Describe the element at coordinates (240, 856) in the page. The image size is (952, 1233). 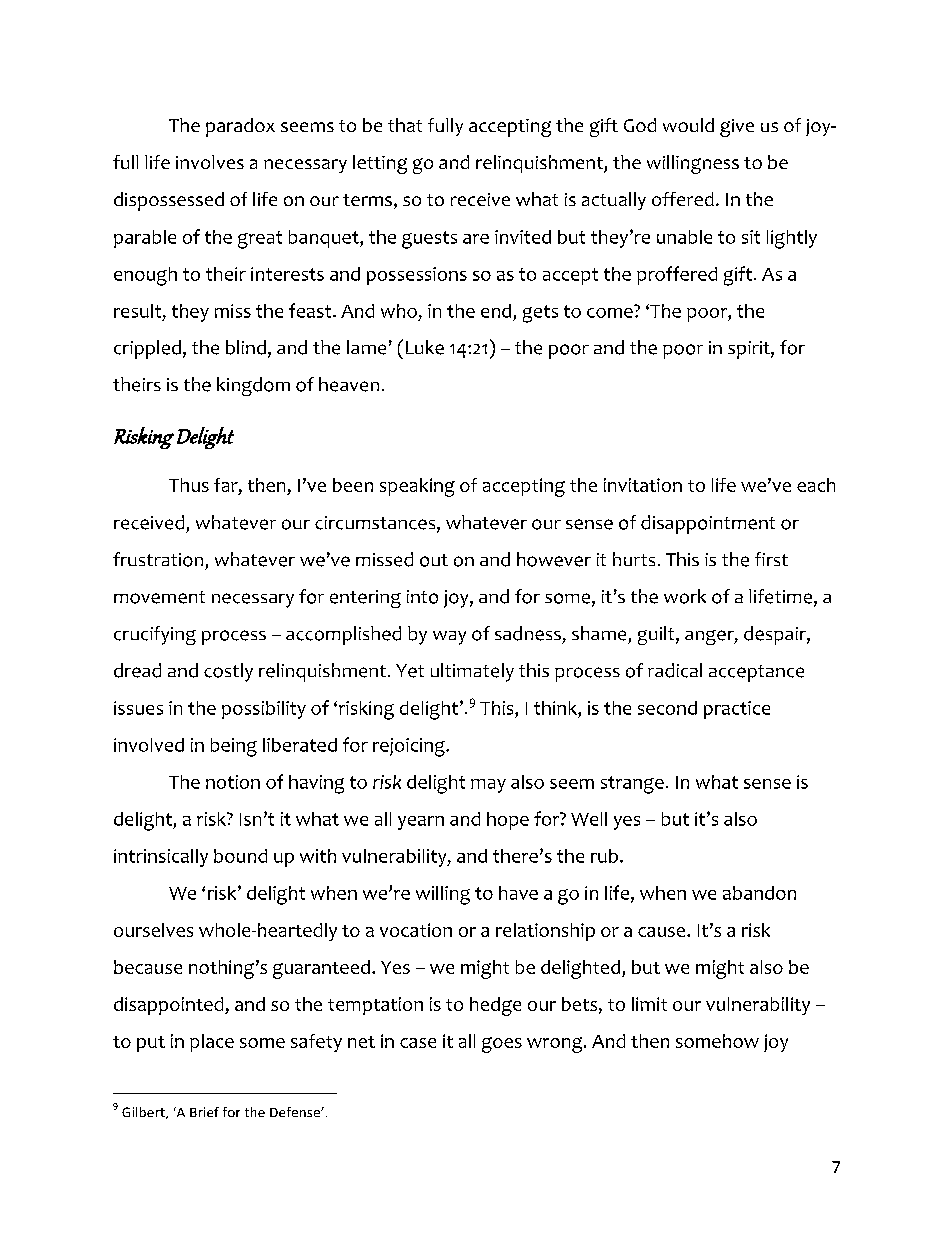
I see `bound` at that location.
